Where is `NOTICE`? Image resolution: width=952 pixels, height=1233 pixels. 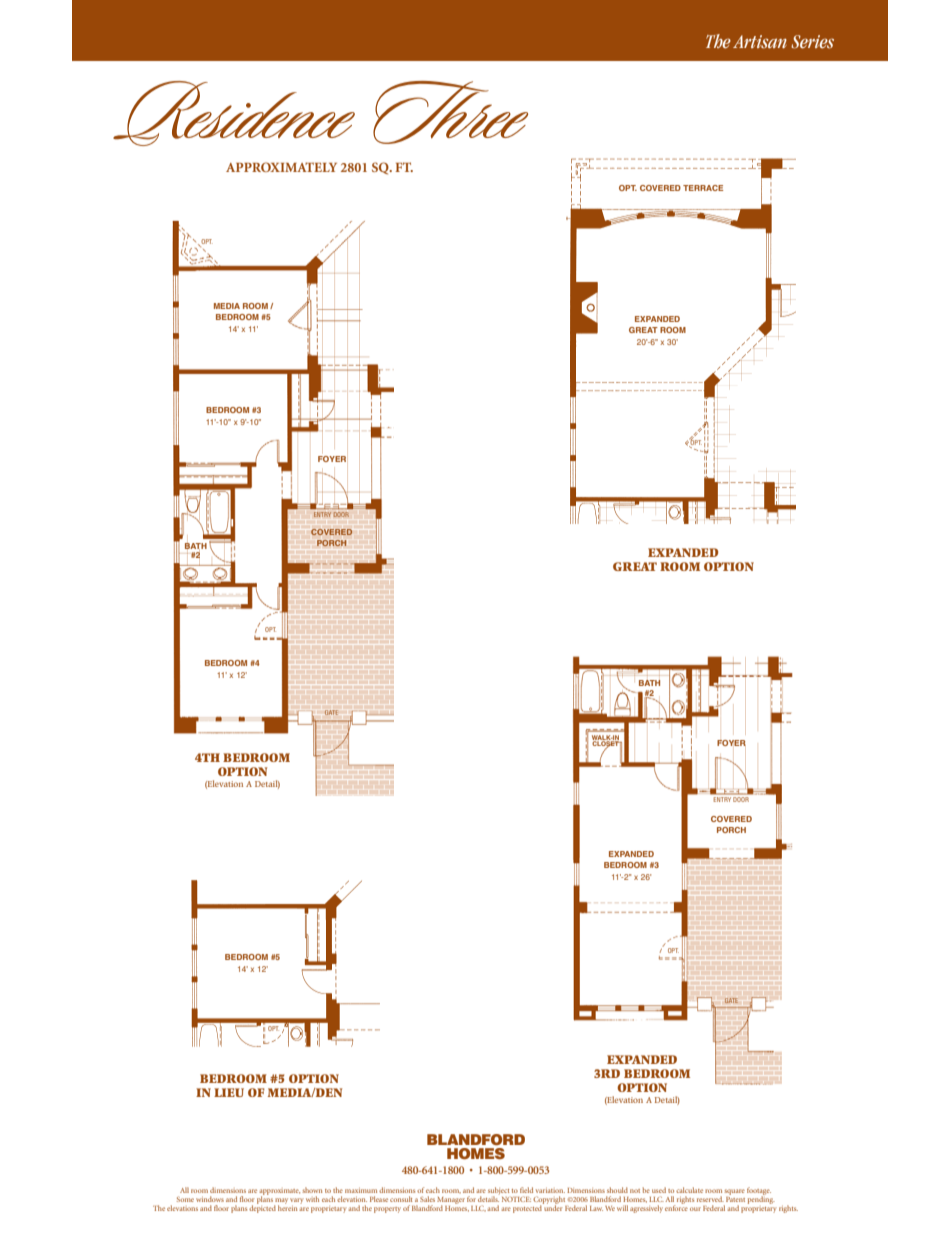 NOTICE is located at coordinates (516, 1199).
